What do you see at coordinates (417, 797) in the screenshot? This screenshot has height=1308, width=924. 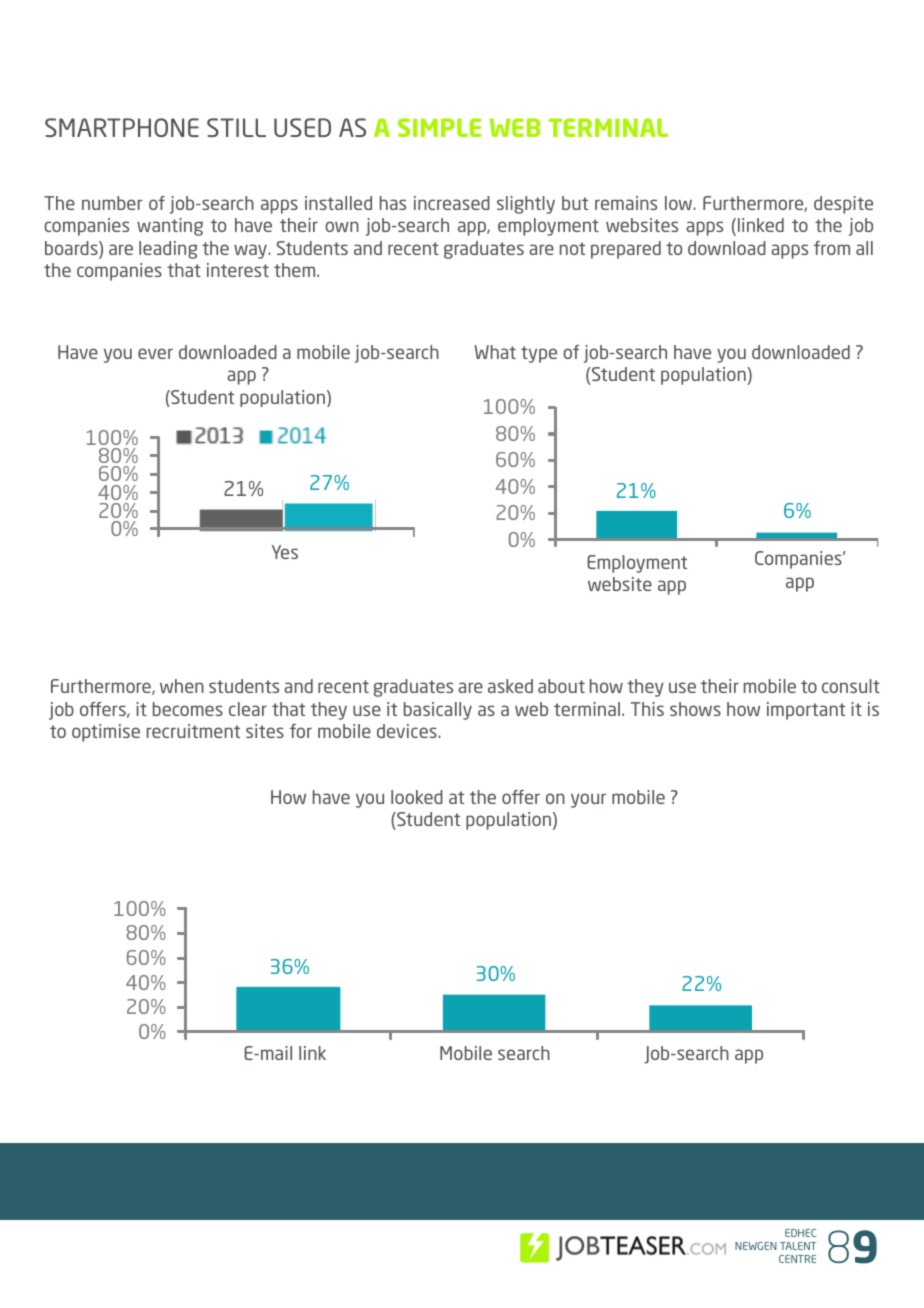 I see `looked` at bounding box center [417, 797].
